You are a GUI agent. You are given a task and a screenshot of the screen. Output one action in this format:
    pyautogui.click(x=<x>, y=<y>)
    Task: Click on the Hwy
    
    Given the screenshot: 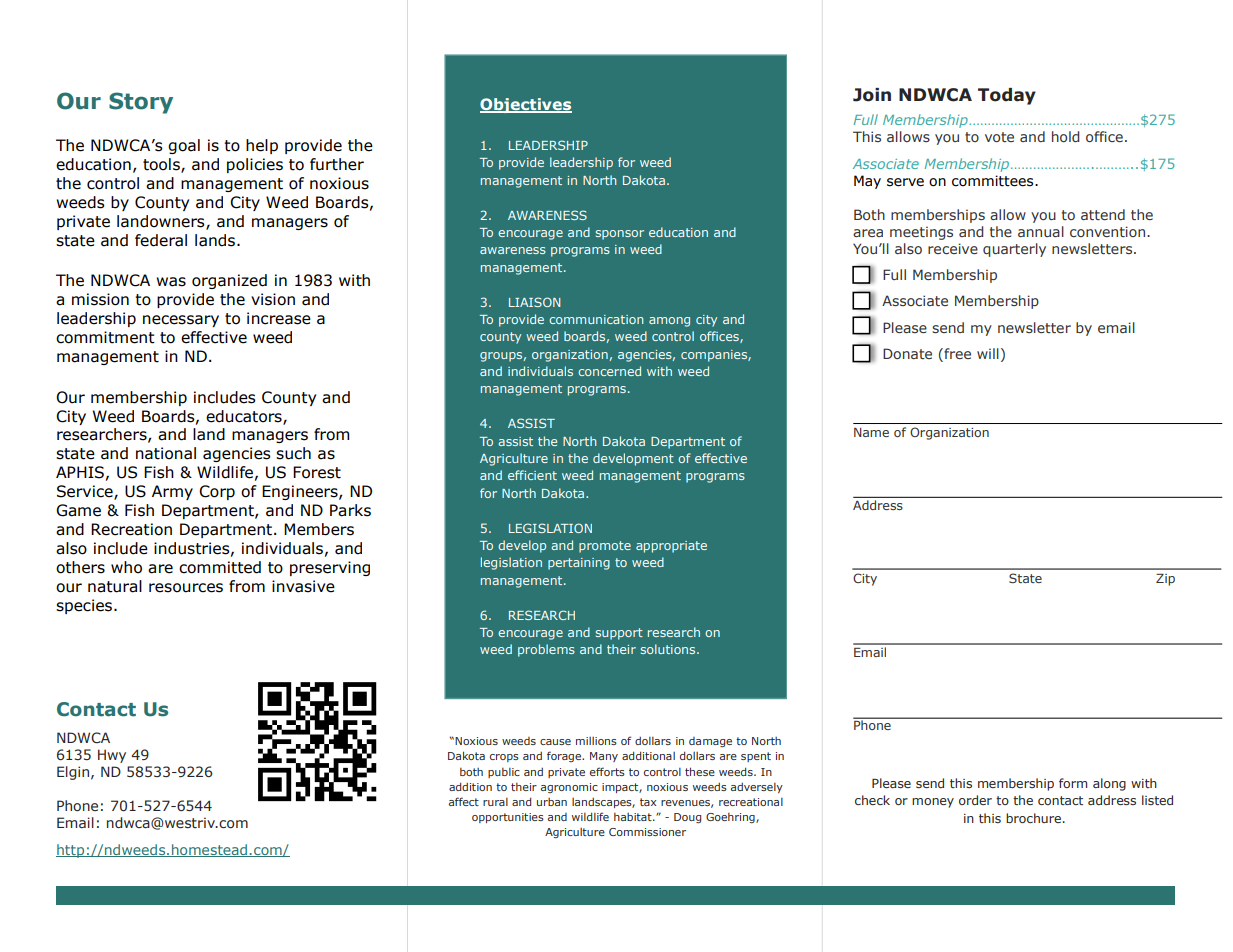 What is the action you would take?
    pyautogui.click(x=112, y=756)
